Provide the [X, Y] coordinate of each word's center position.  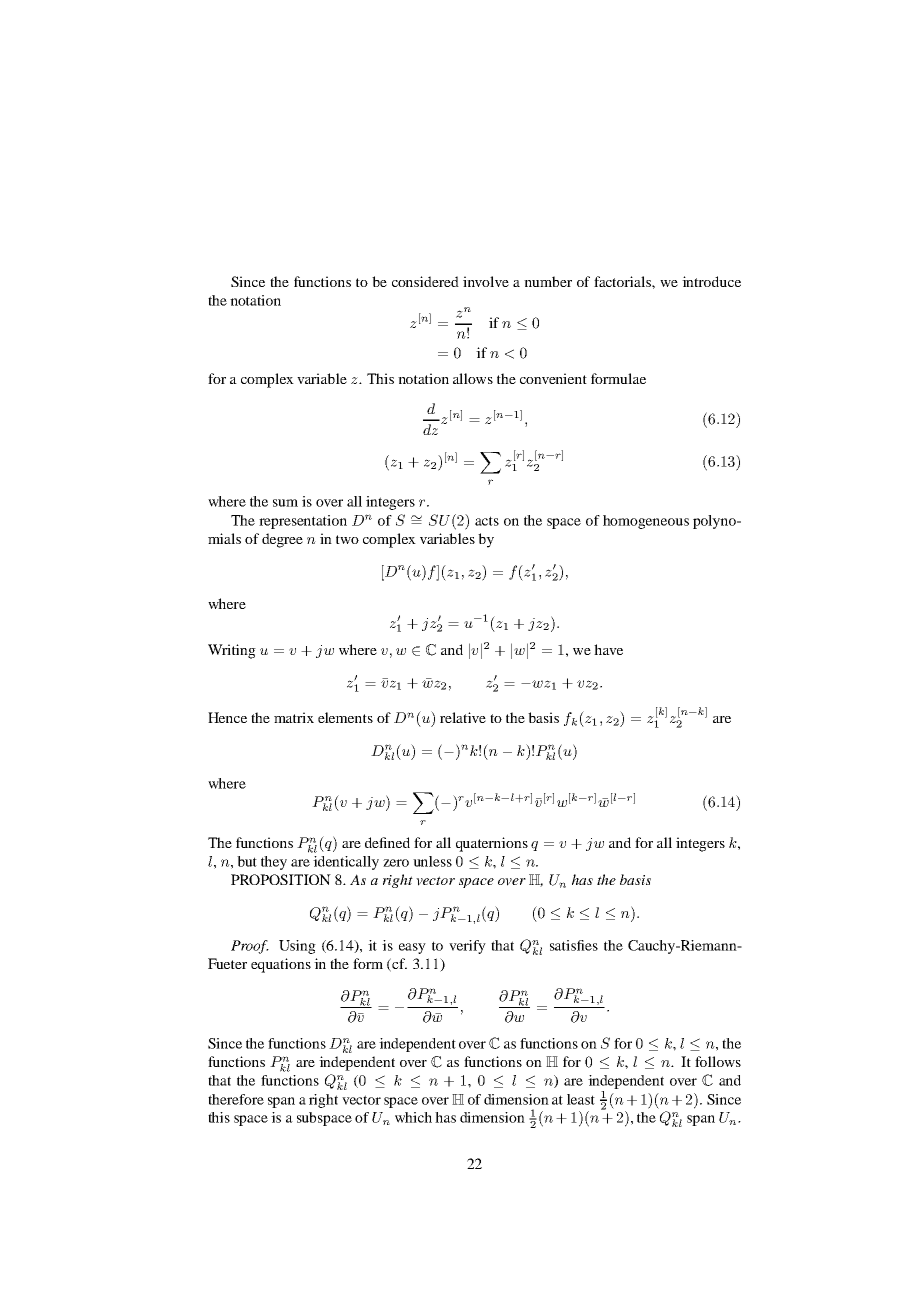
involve [486, 281]
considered [425, 281]
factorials [623, 281]
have [608, 649]
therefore [236, 1099]
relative [463, 717]
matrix [294, 717]
